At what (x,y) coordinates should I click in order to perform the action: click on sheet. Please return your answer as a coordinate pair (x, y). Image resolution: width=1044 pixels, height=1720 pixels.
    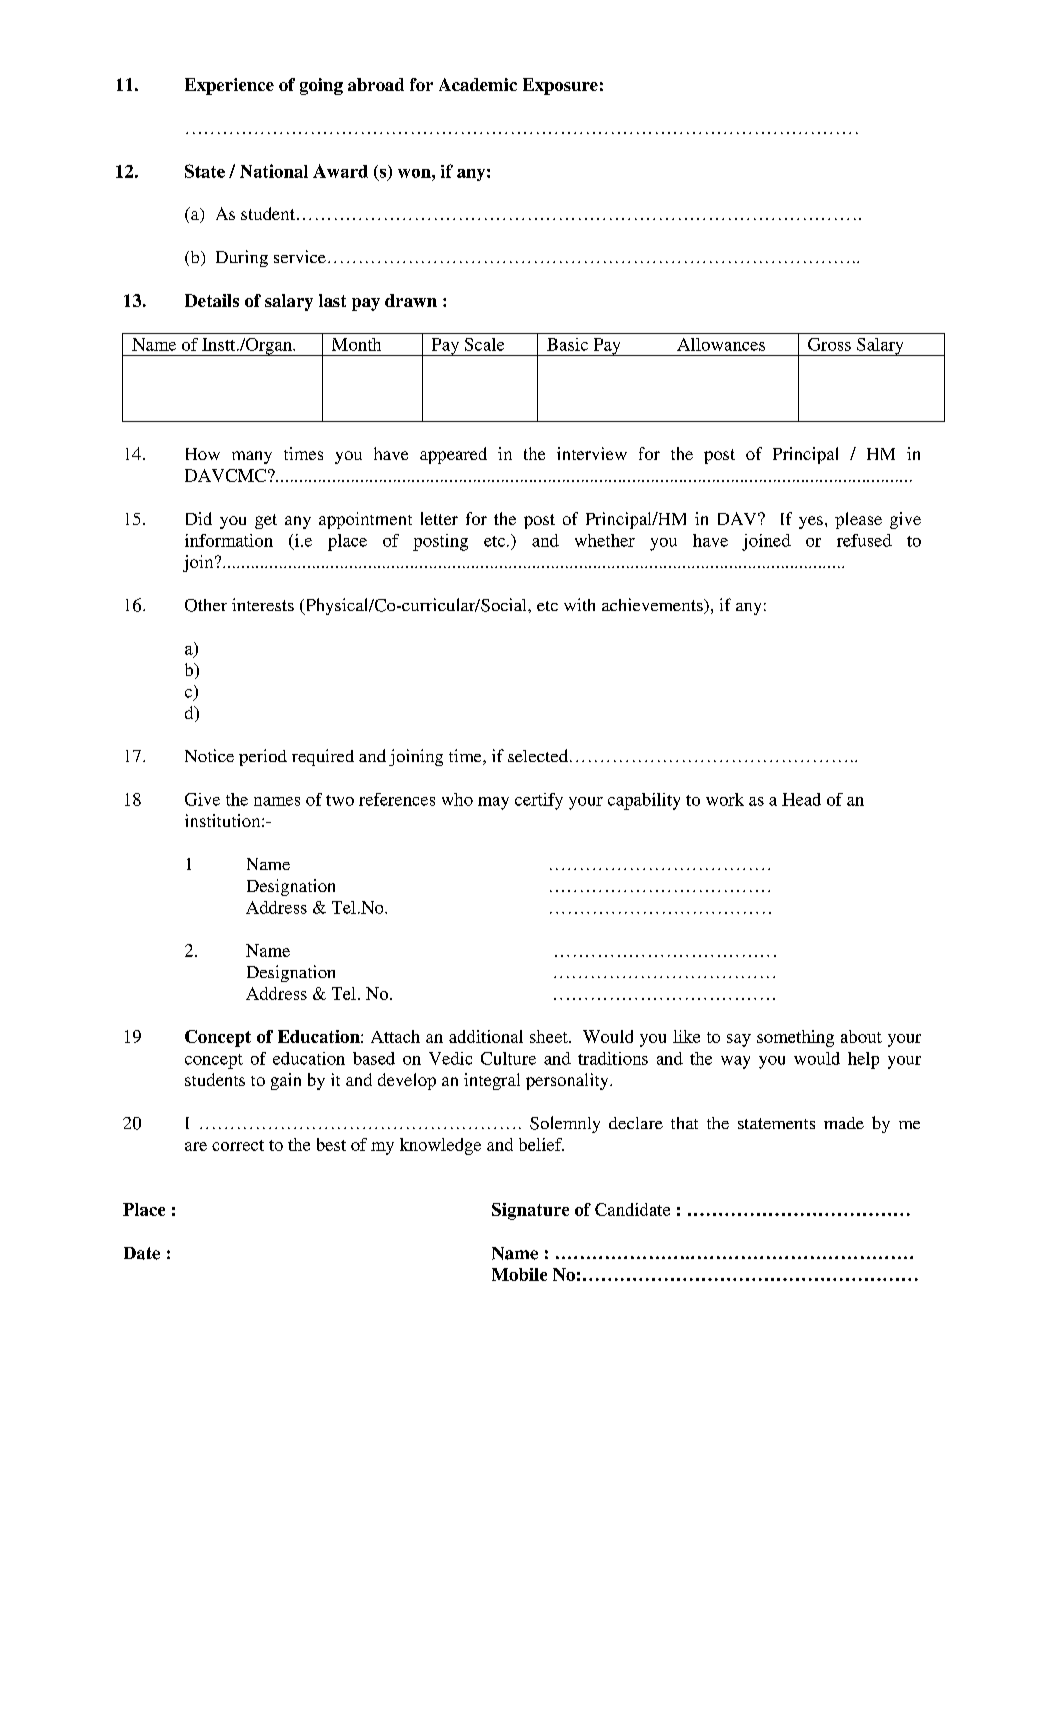
    Looking at the image, I should click on (550, 1036).
